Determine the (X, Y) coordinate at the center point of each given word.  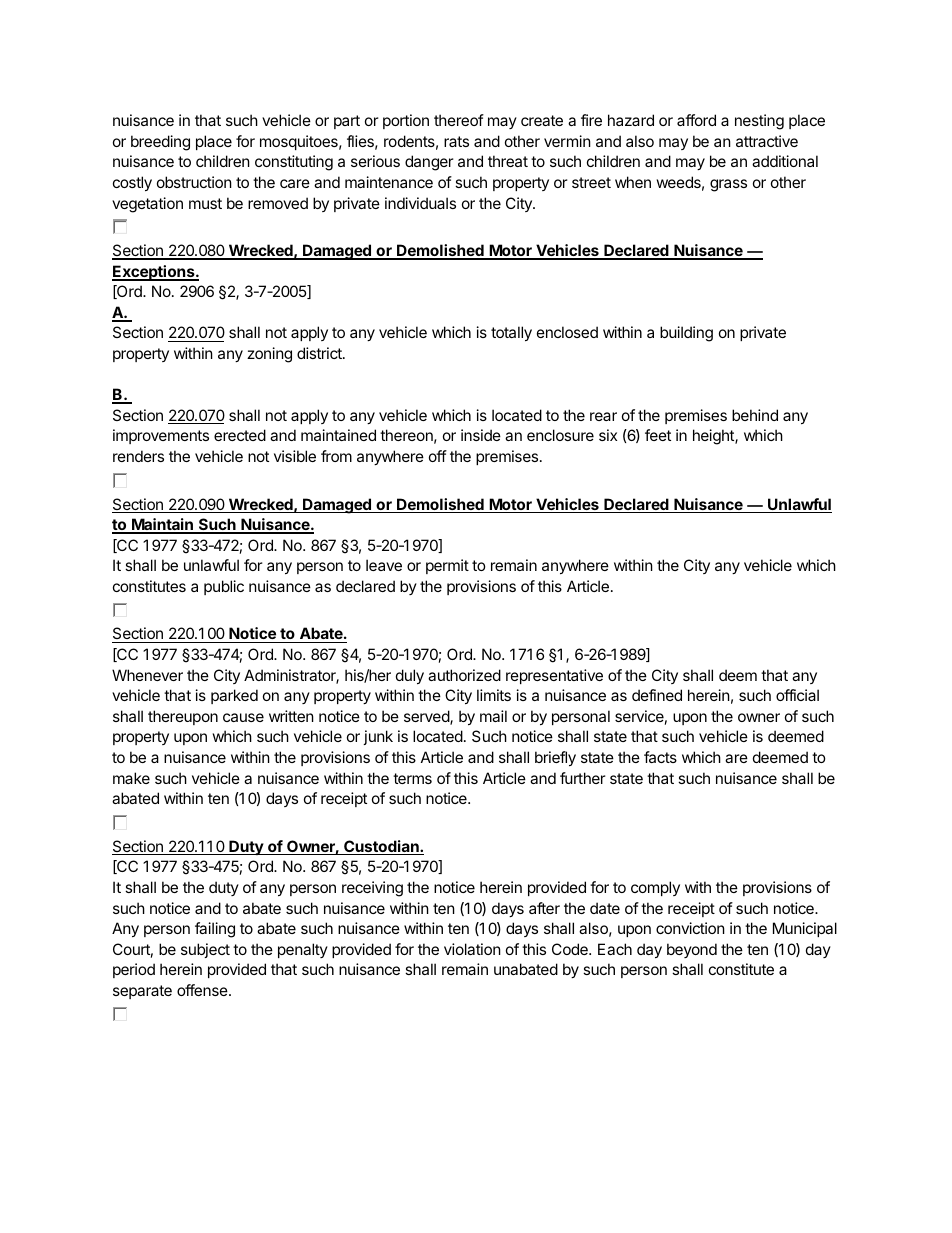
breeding (160, 143)
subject (205, 950)
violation (472, 949)
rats (456, 141)
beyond (692, 950)
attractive (767, 141)
